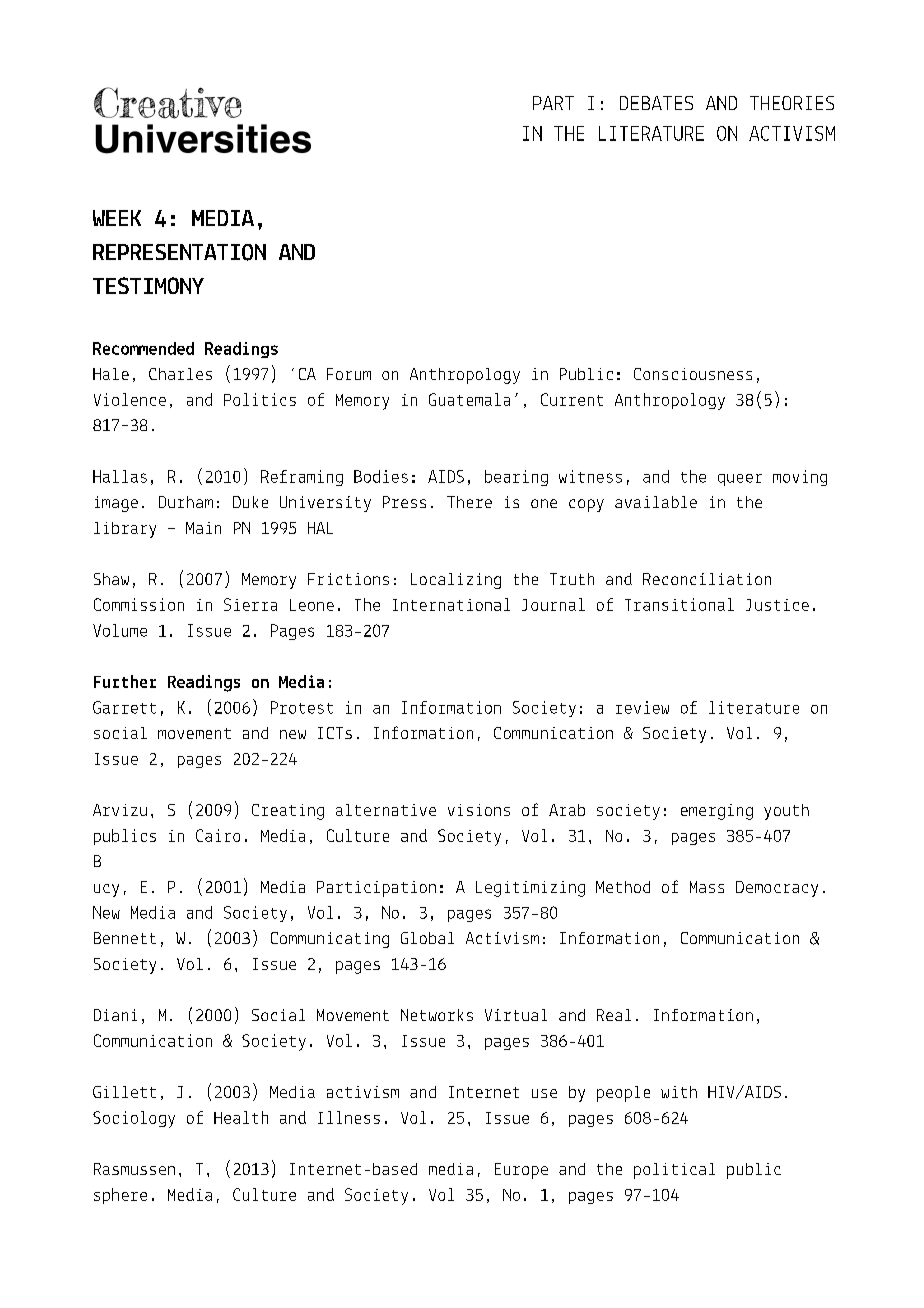 Image resolution: width=924 pixels, height=1308 pixels. I want to click on queer, so click(740, 480).
